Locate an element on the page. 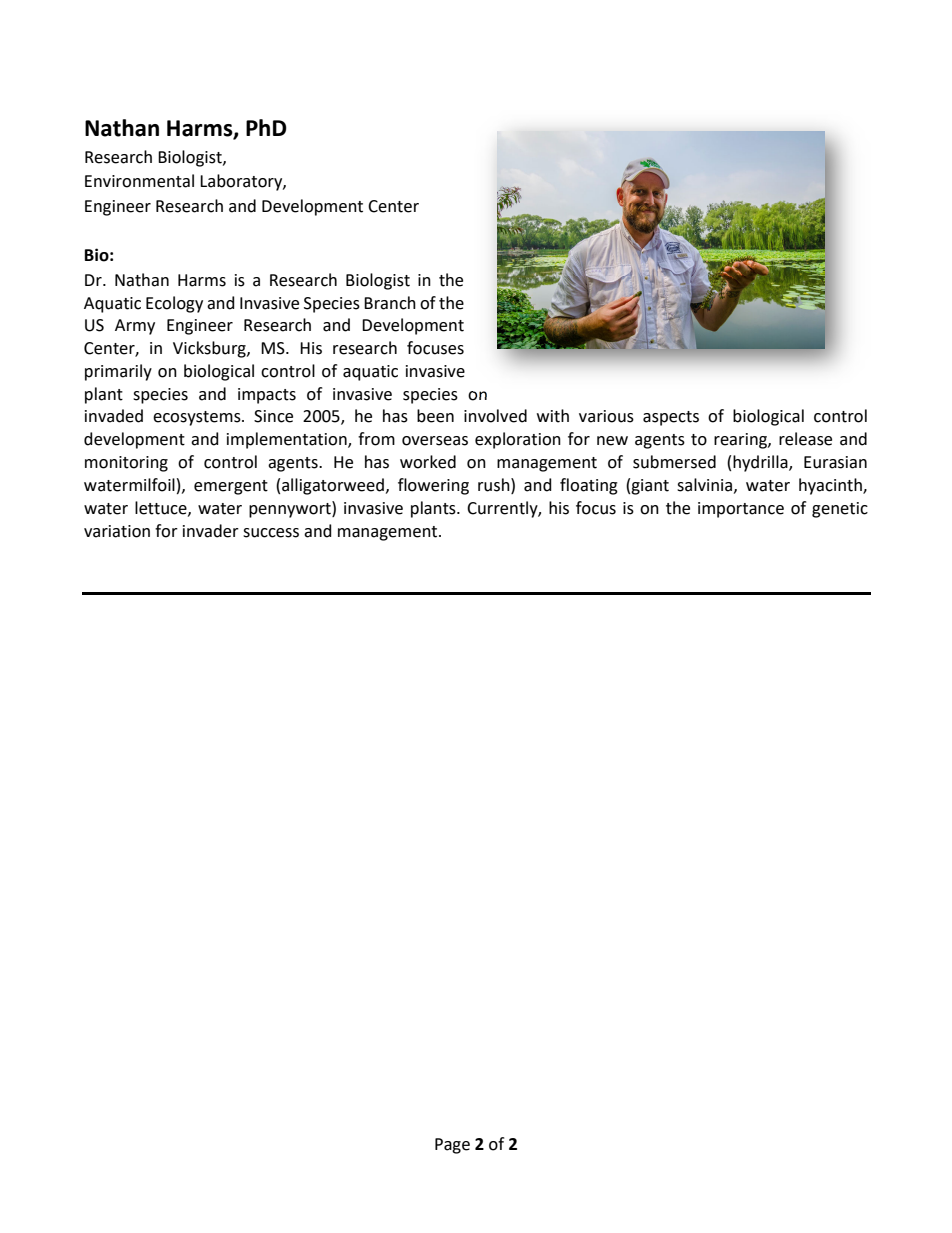 Image resolution: width=952 pixels, height=1233 pixels. importance is located at coordinates (741, 510).
